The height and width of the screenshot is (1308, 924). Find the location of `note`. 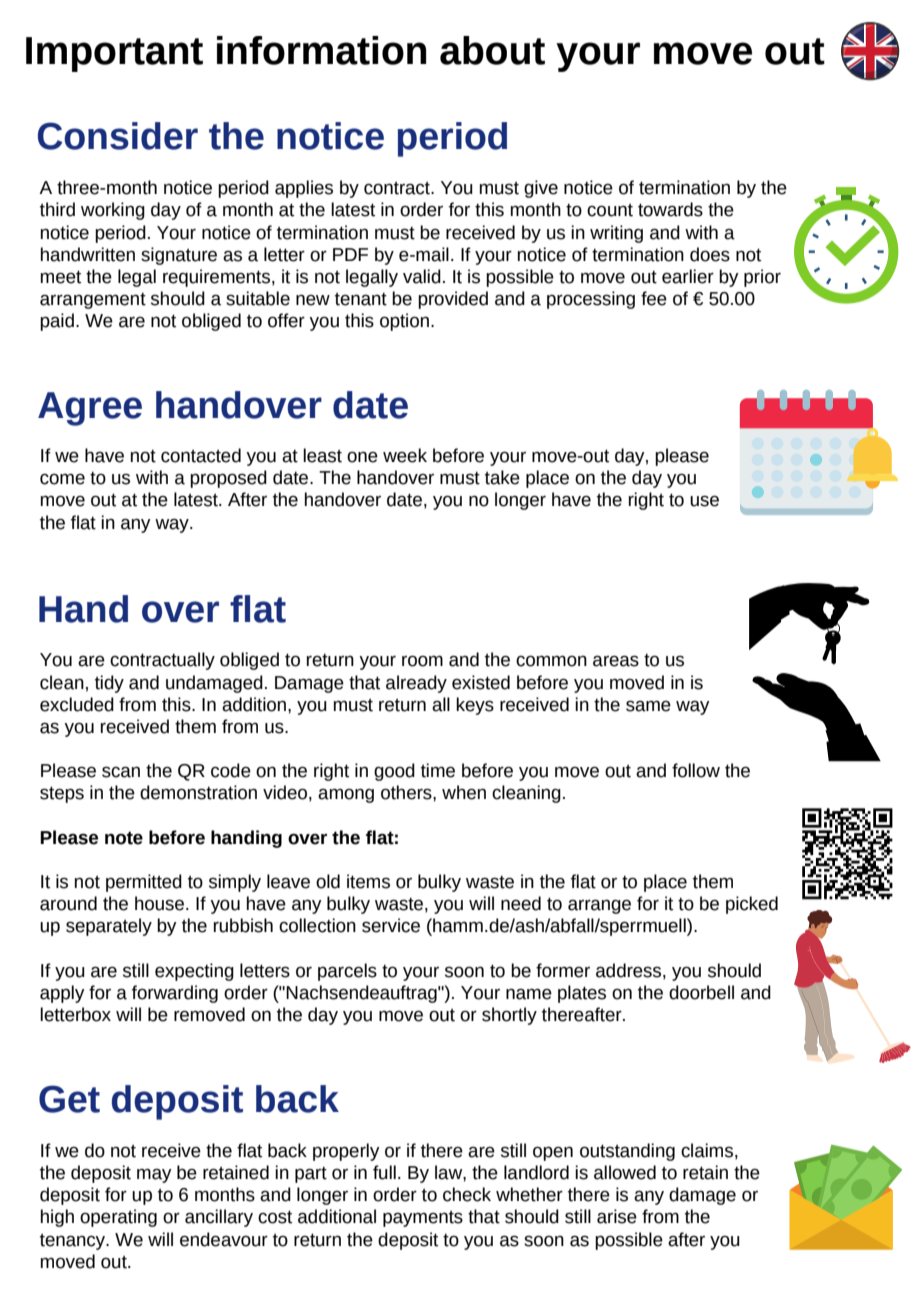

note is located at coordinates (124, 838).
